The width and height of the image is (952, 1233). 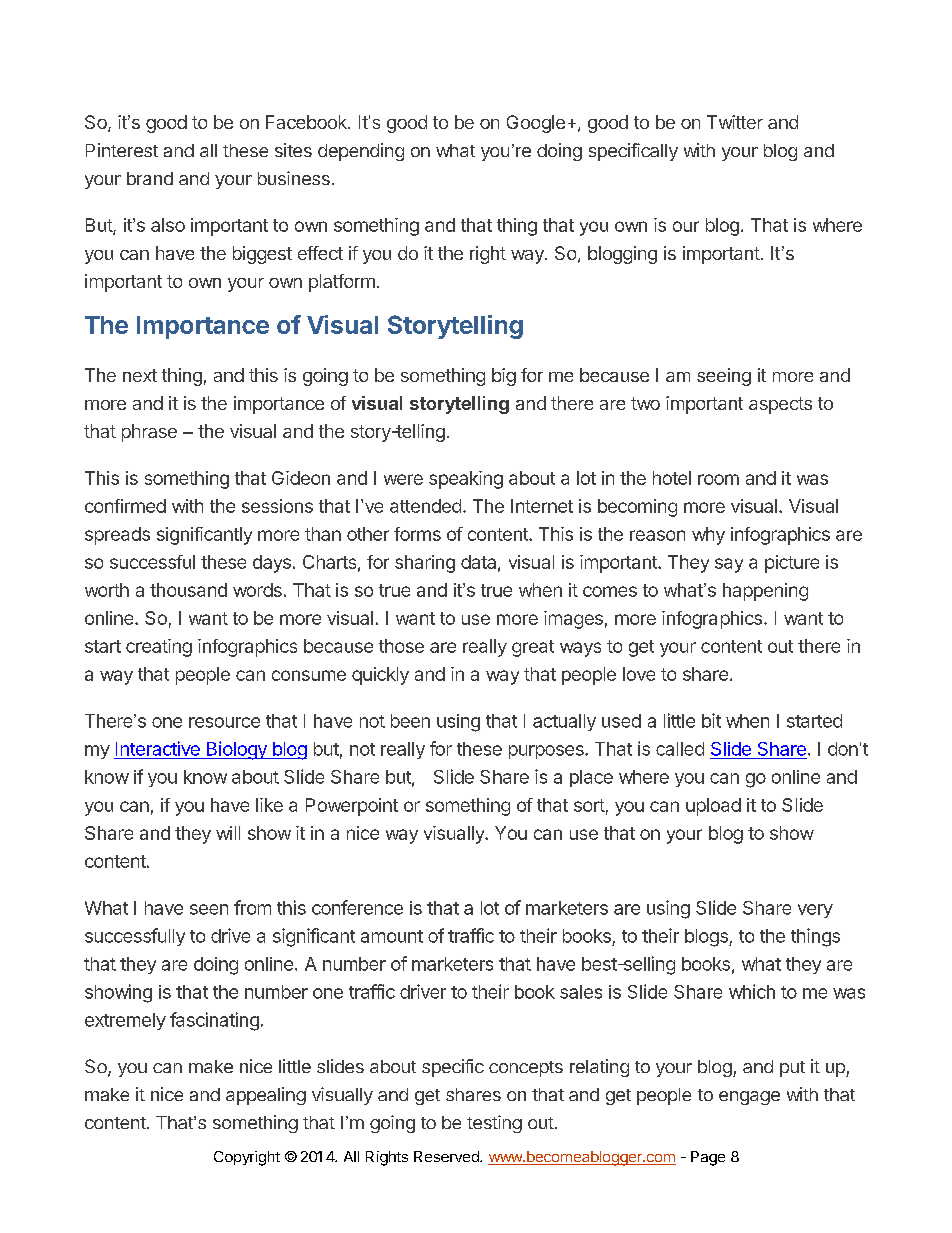 What do you see at coordinates (536, 124) in the image?
I see `Google` at bounding box center [536, 124].
